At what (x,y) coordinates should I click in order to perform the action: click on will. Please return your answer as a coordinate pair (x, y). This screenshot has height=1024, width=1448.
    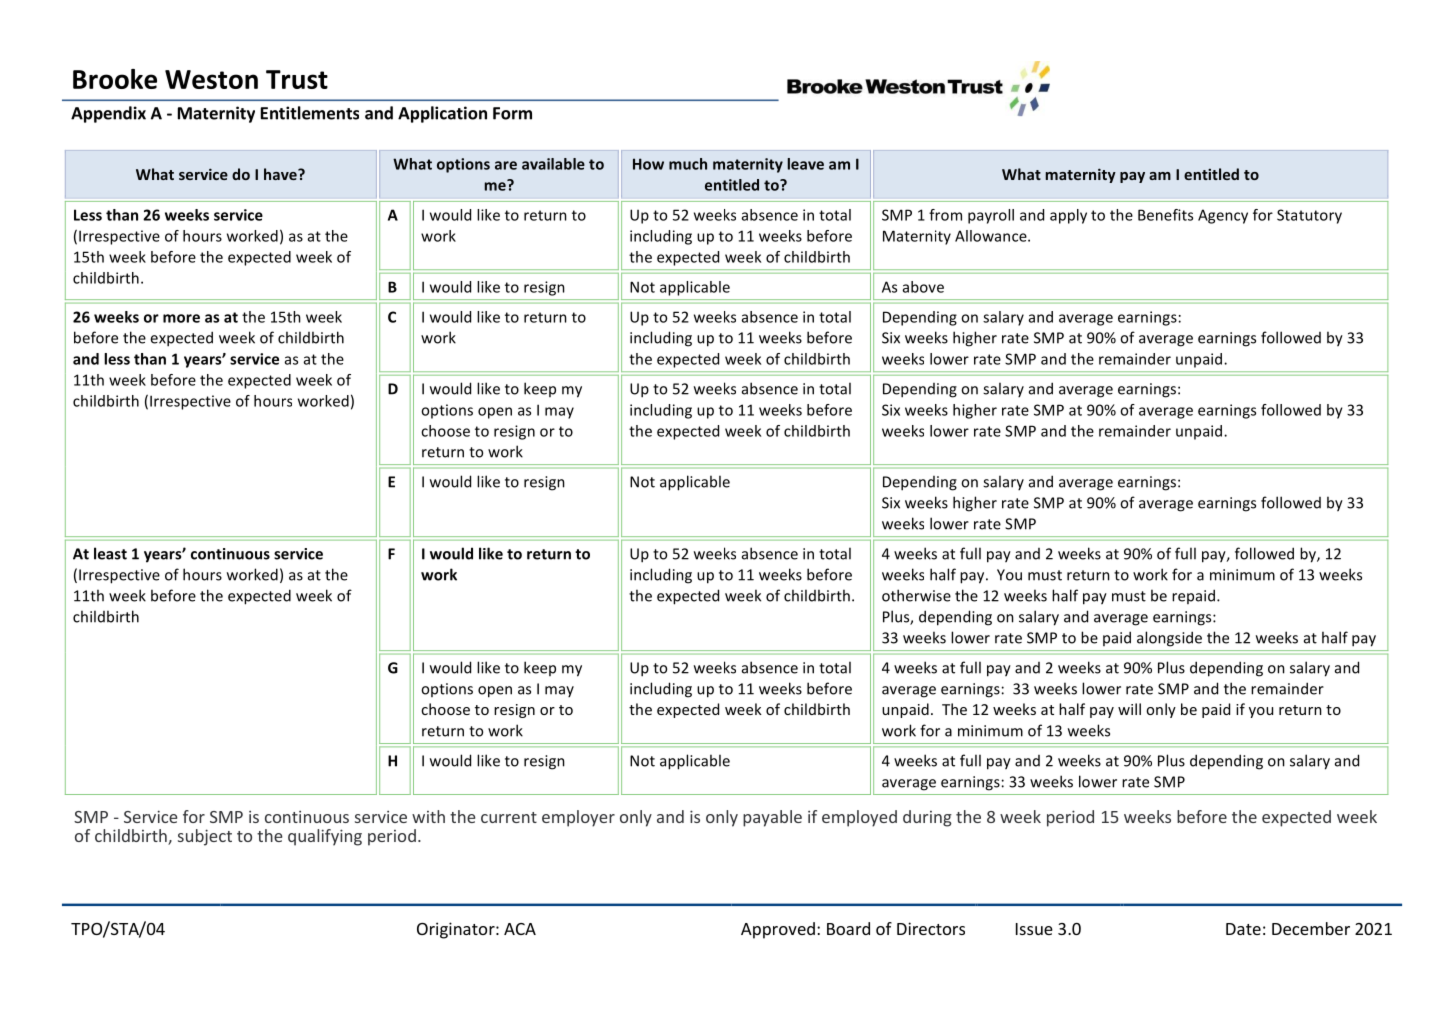
    Looking at the image, I should click on (1129, 709).
